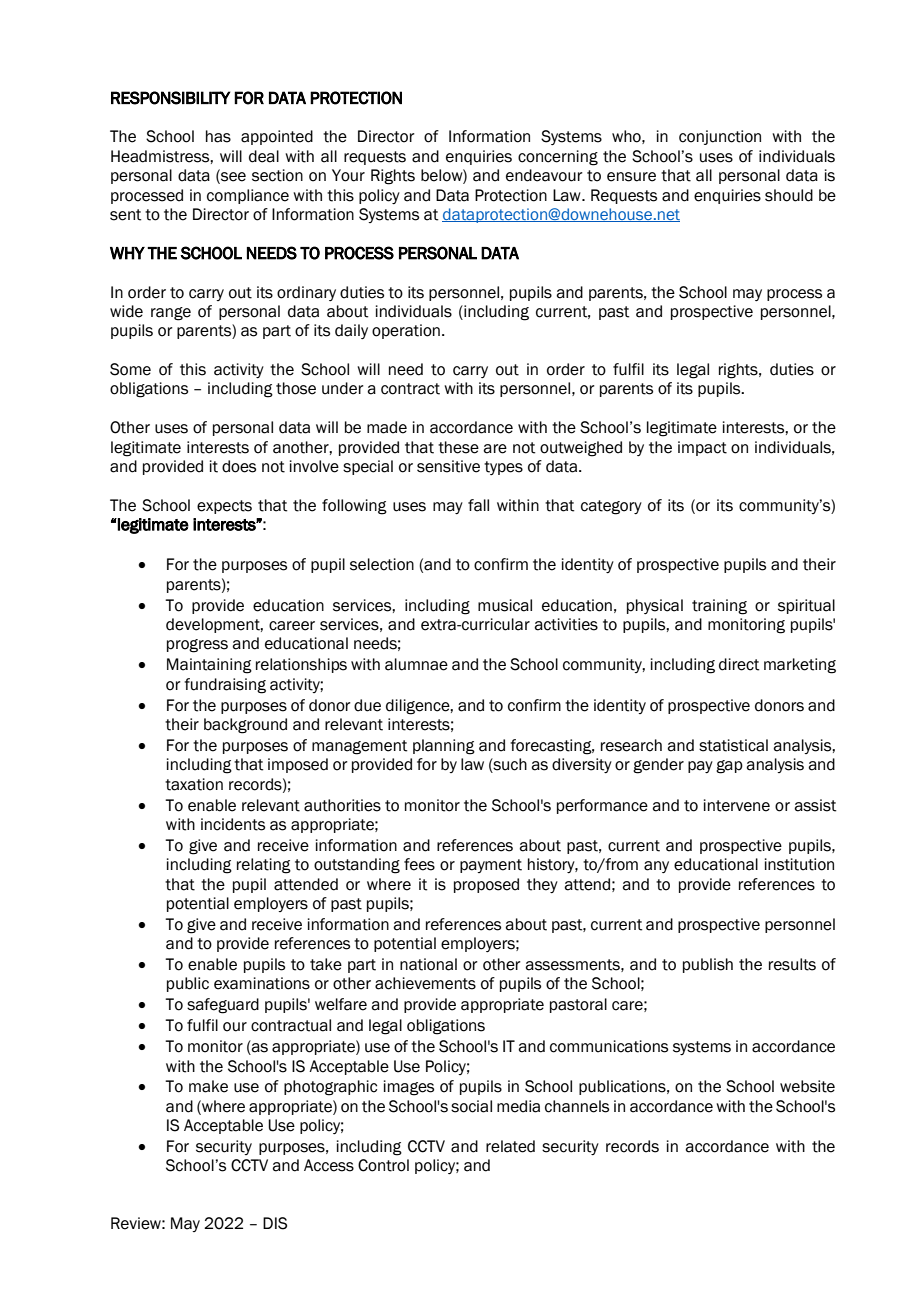  What do you see at coordinates (708, 965) in the page?
I see `publish` at bounding box center [708, 965].
